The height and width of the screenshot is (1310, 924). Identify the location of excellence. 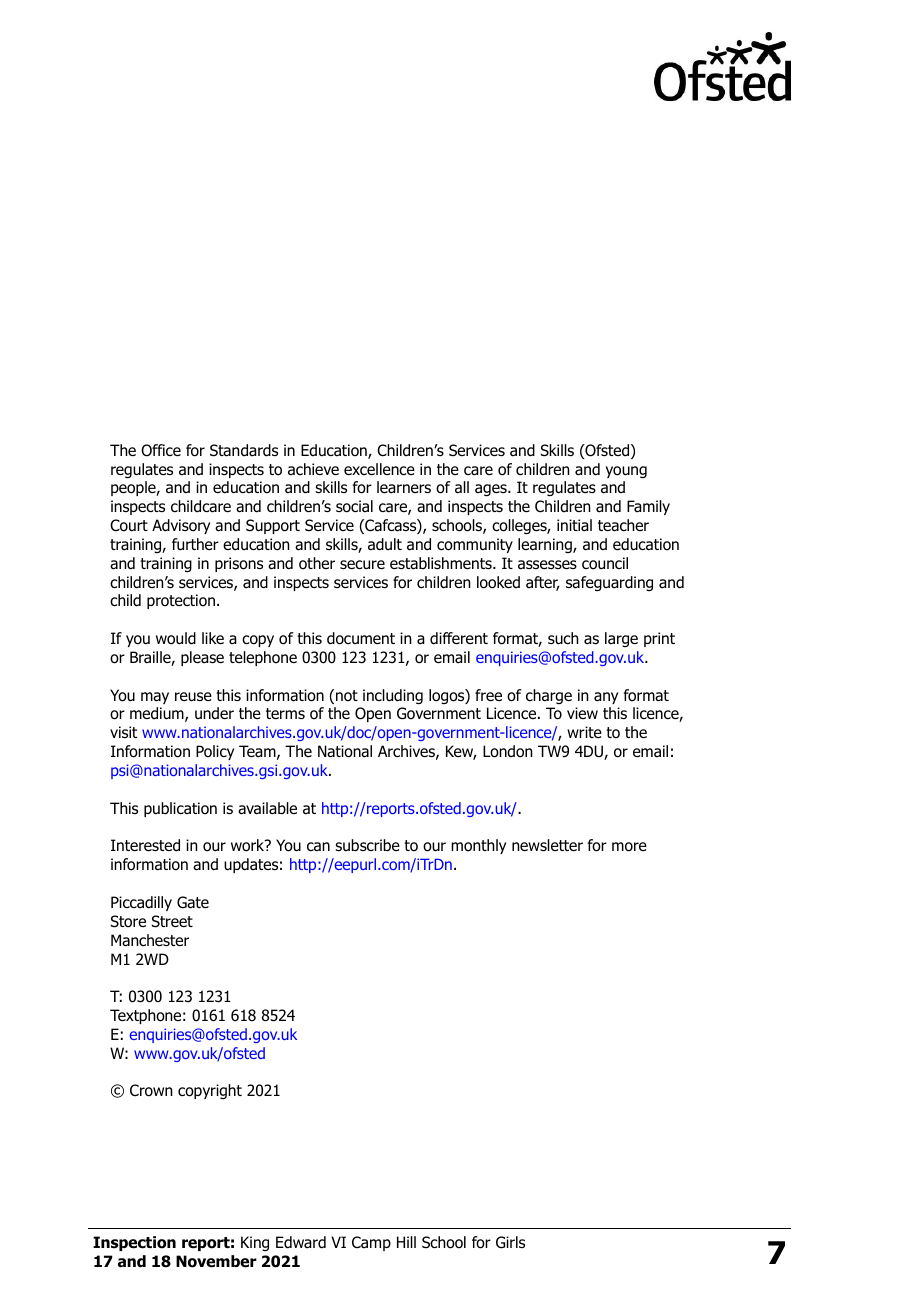
(379, 469).
